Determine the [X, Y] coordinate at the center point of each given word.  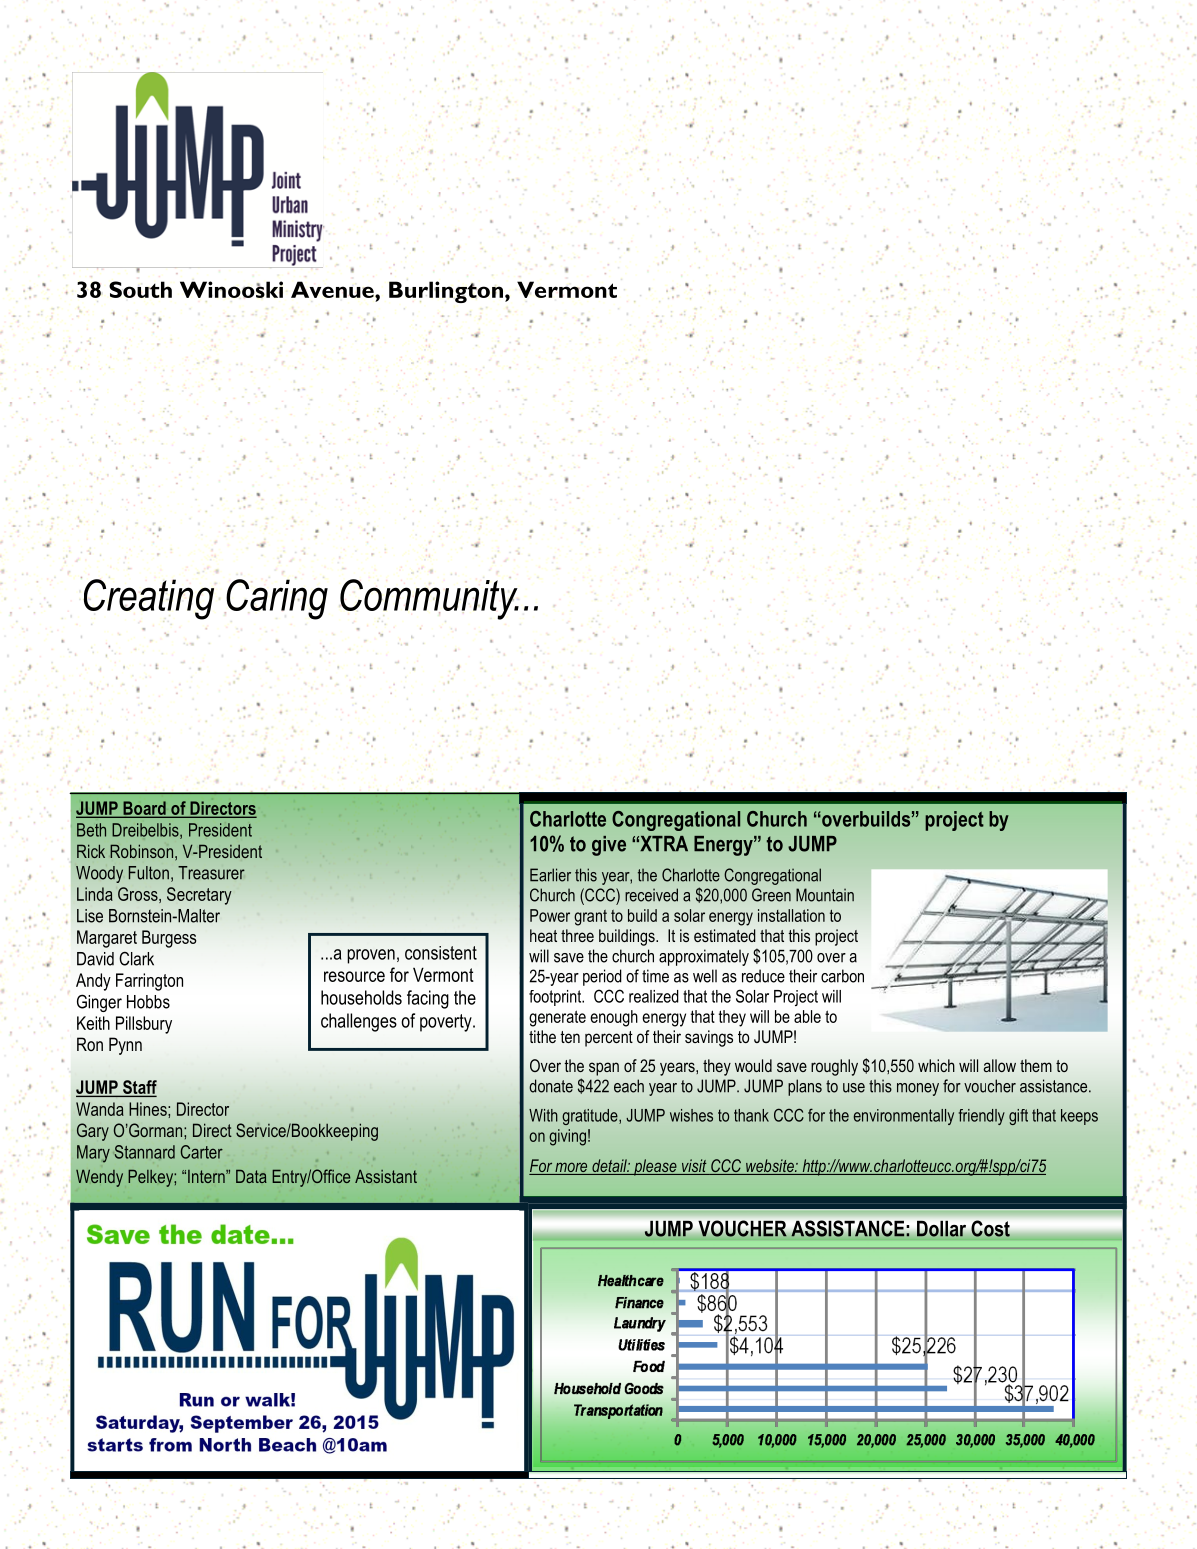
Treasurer [211, 873]
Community [429, 598]
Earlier [550, 875]
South [140, 289]
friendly [982, 1117]
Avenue [333, 289]
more [571, 1168]
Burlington [446, 292]
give [609, 846]
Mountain [825, 895]
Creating [147, 598]
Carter [202, 1152]
